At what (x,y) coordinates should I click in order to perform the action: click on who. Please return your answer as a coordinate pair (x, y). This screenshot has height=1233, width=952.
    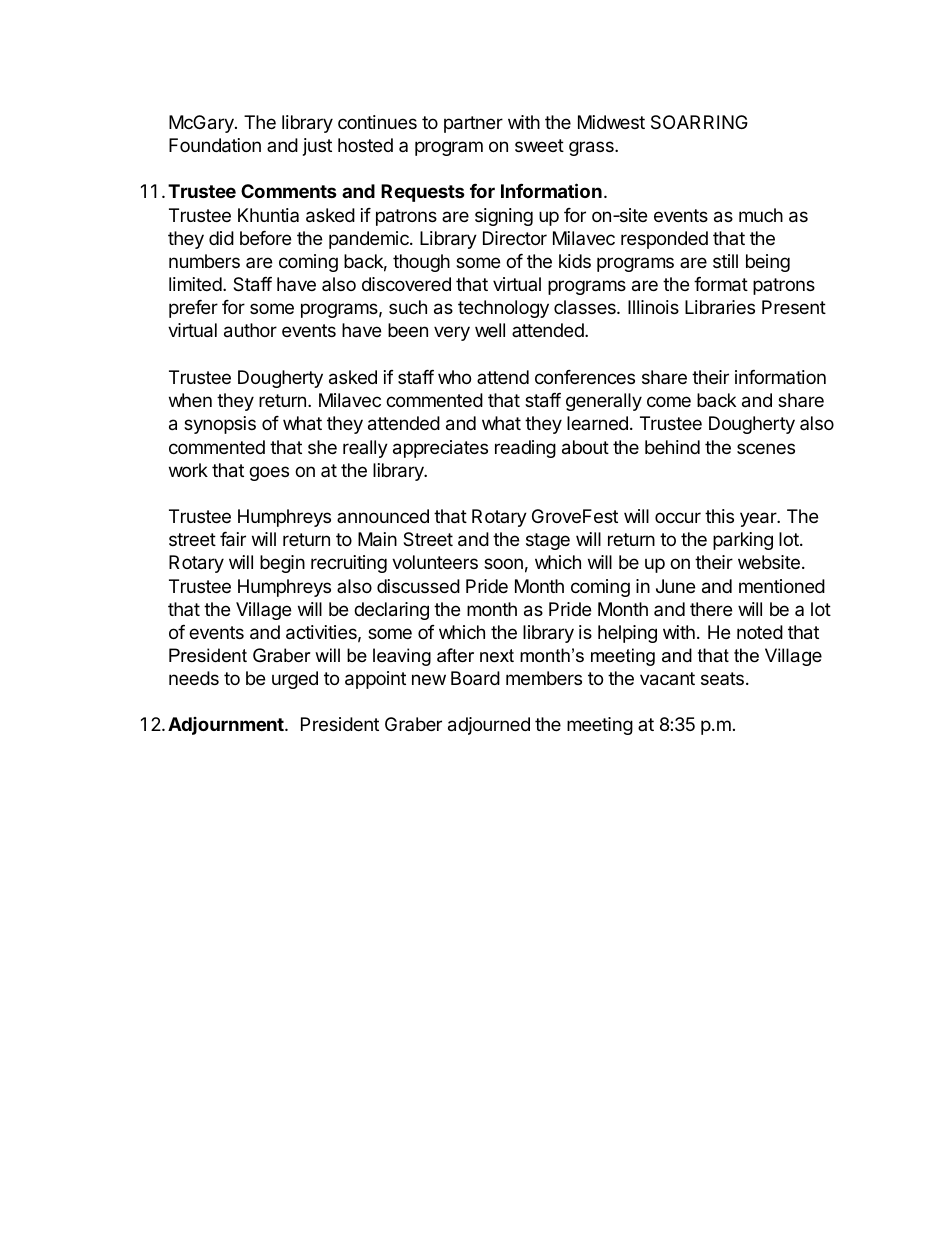
    Looking at the image, I should click on (454, 377).
